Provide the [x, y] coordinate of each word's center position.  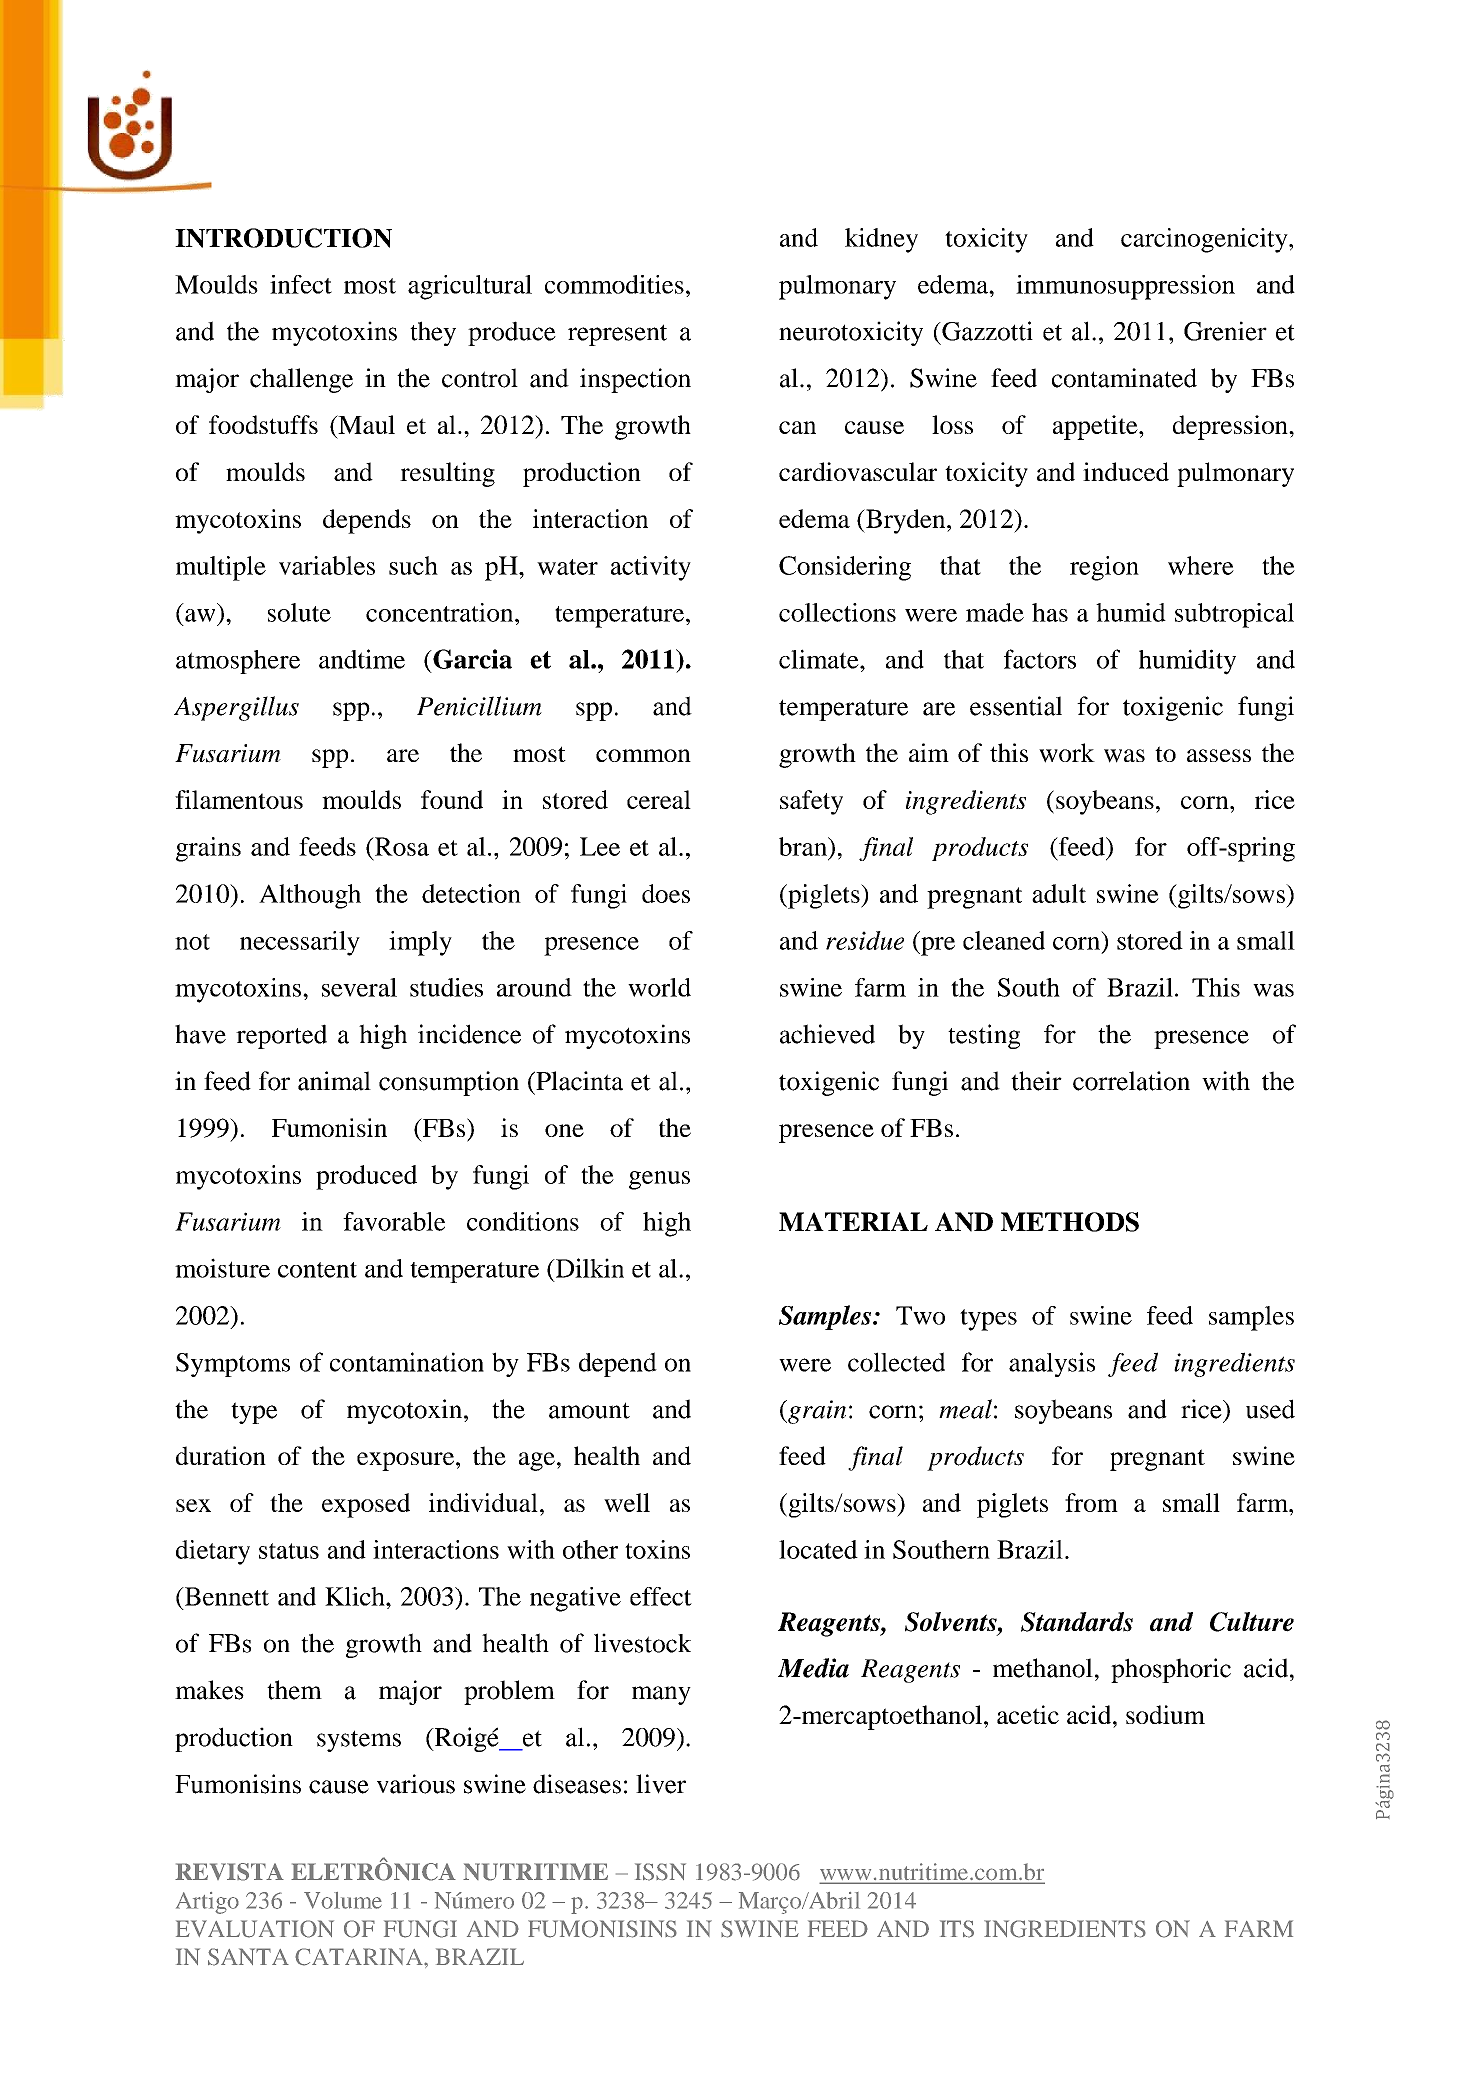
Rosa [401, 846]
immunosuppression [1125, 287]
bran [804, 846]
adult [1059, 893]
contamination [407, 1362]
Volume [343, 1900]
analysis [1052, 1364]
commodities [614, 284]
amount [589, 1410]
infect [301, 284]
